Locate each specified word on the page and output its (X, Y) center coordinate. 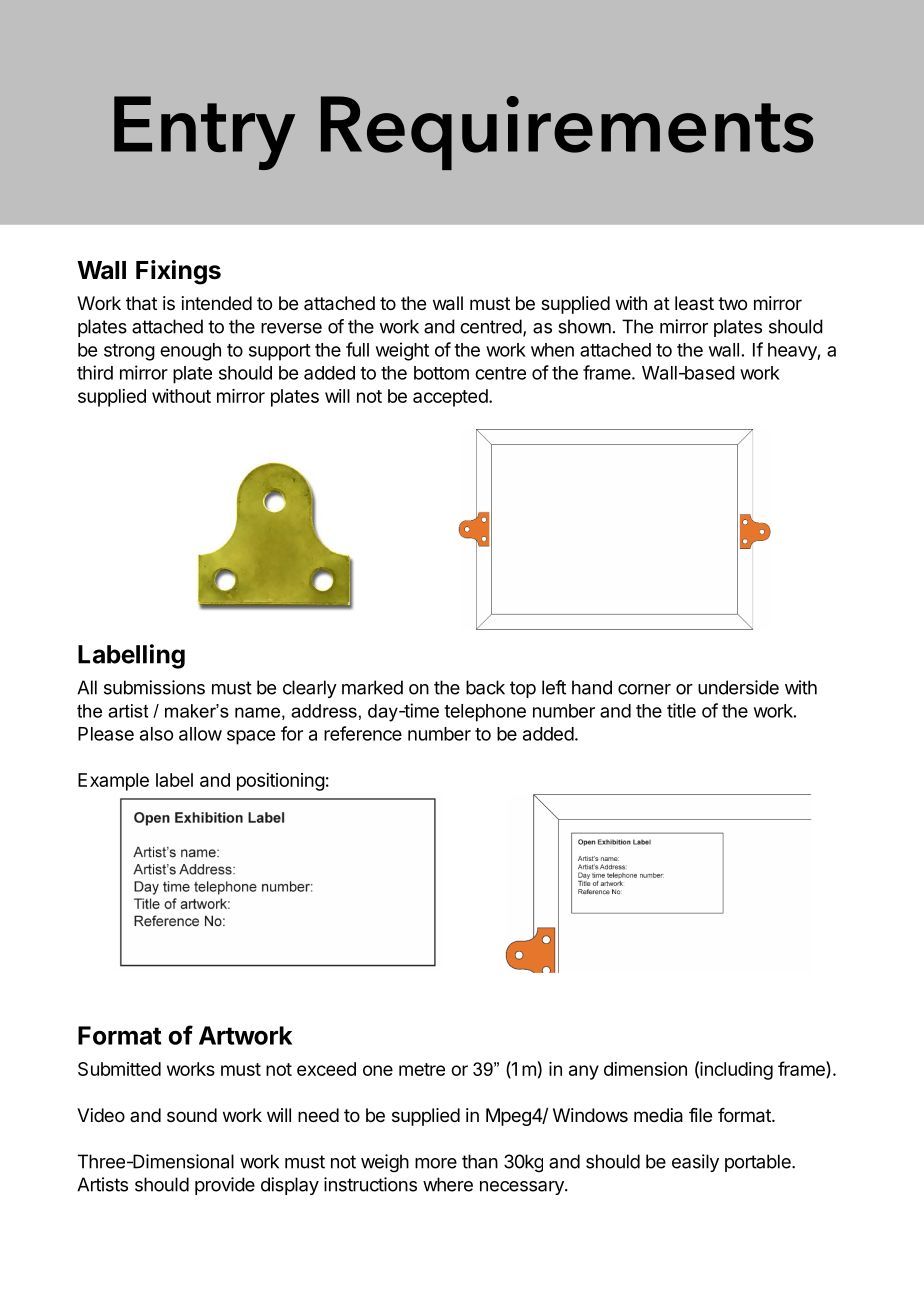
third (95, 372)
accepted (451, 398)
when (552, 350)
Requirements (567, 133)
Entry (204, 133)
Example (113, 782)
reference (363, 733)
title (681, 710)
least (694, 303)
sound (192, 1115)
